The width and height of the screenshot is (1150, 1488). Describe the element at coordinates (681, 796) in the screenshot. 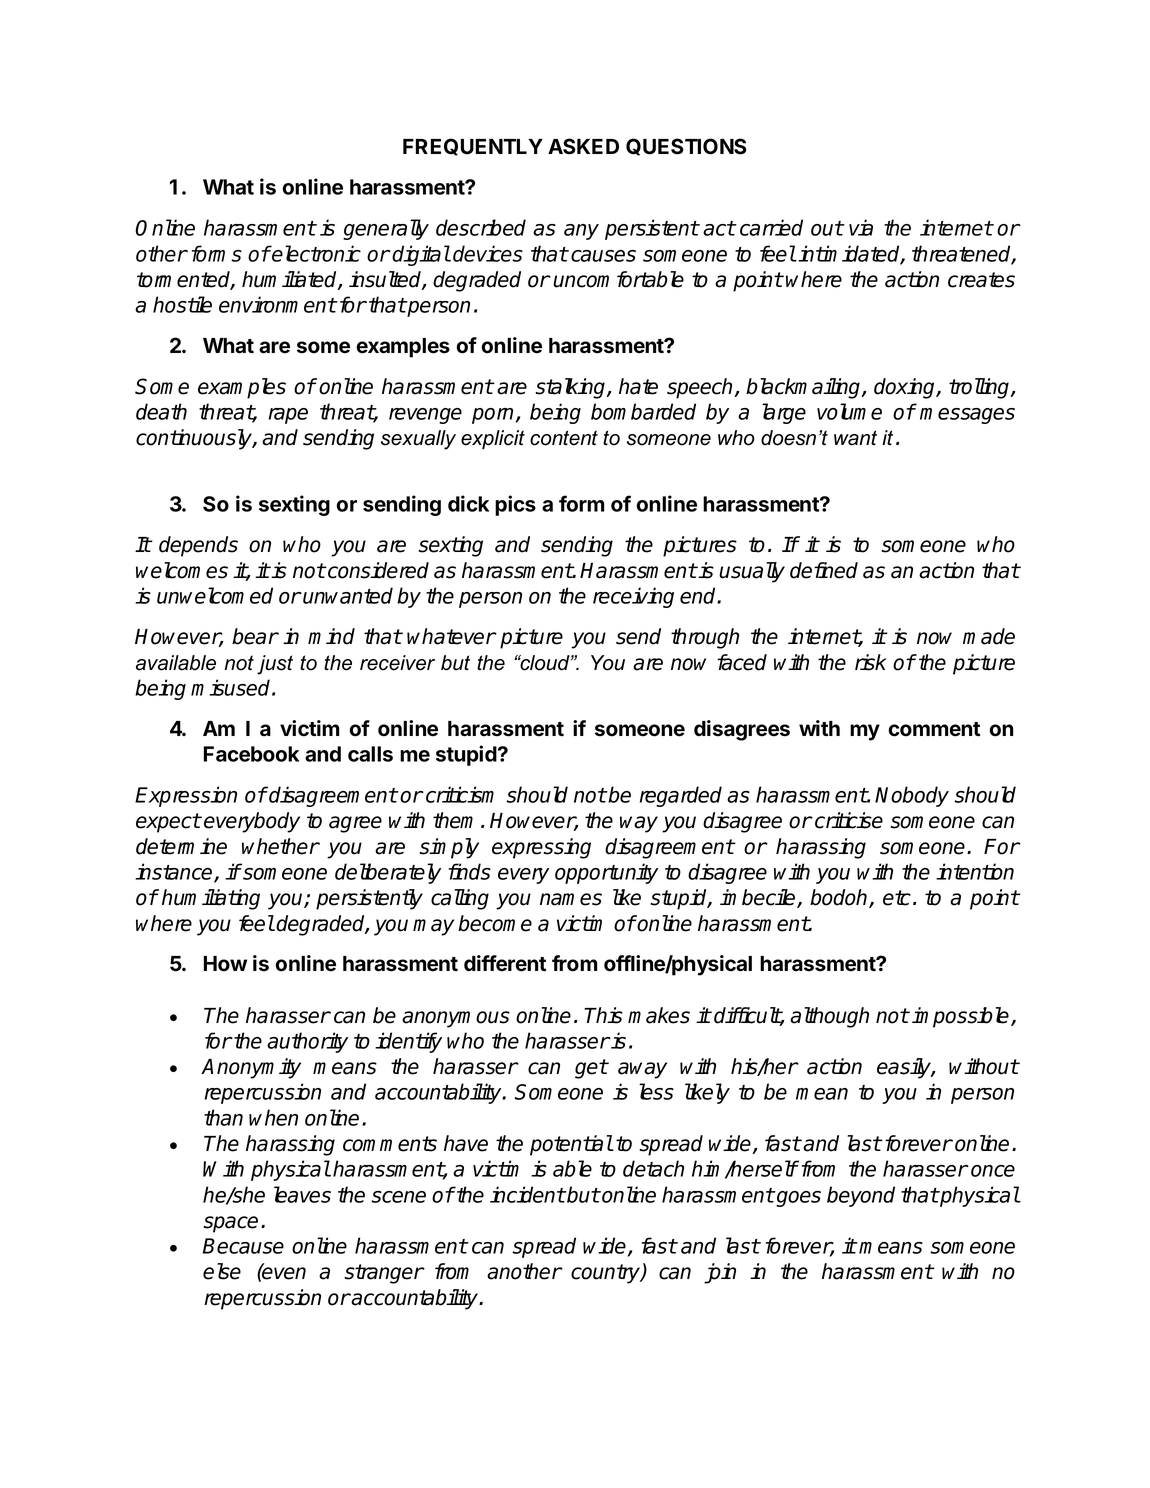

I see `regarded` at that location.
